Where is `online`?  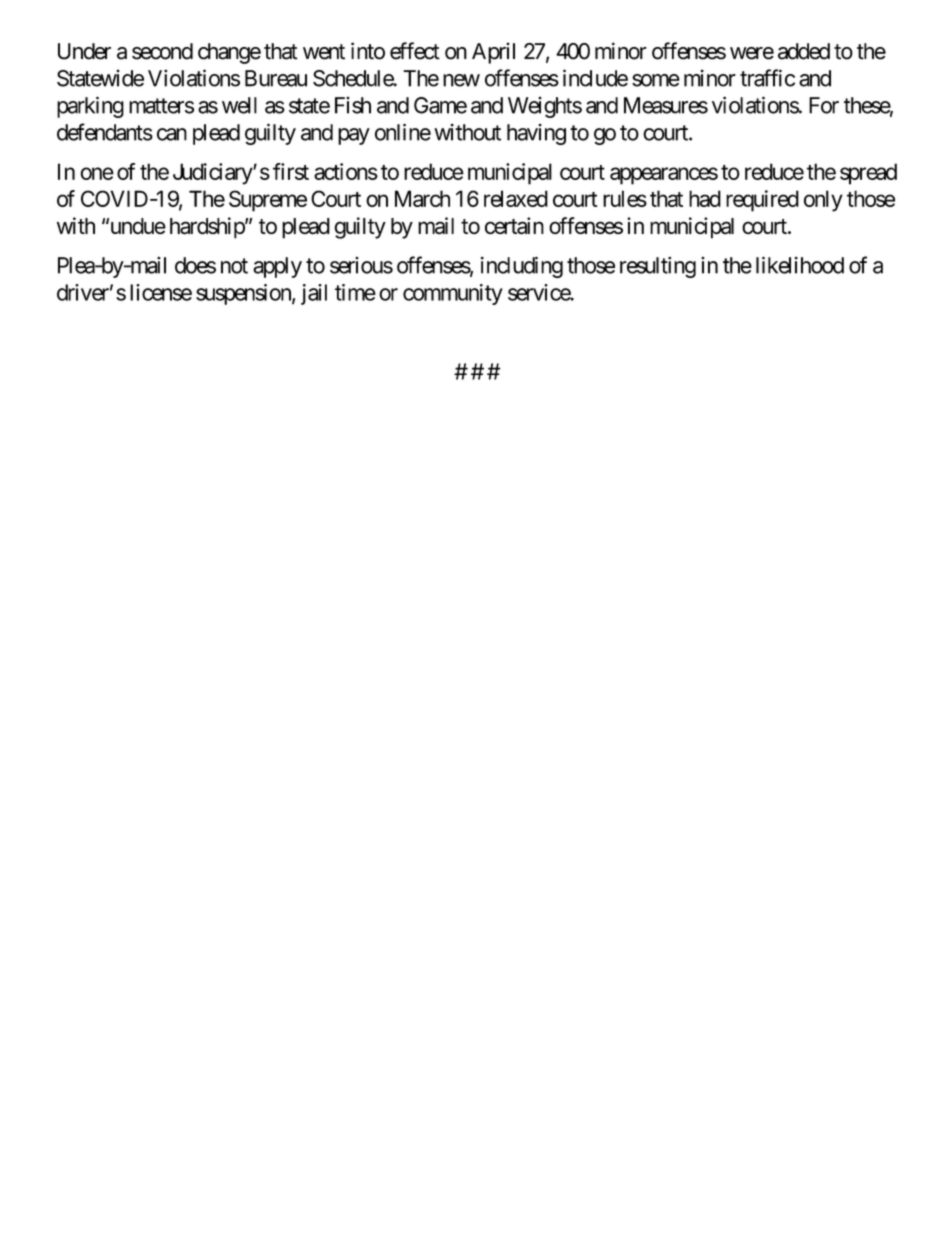
online is located at coordinates (403, 132).
